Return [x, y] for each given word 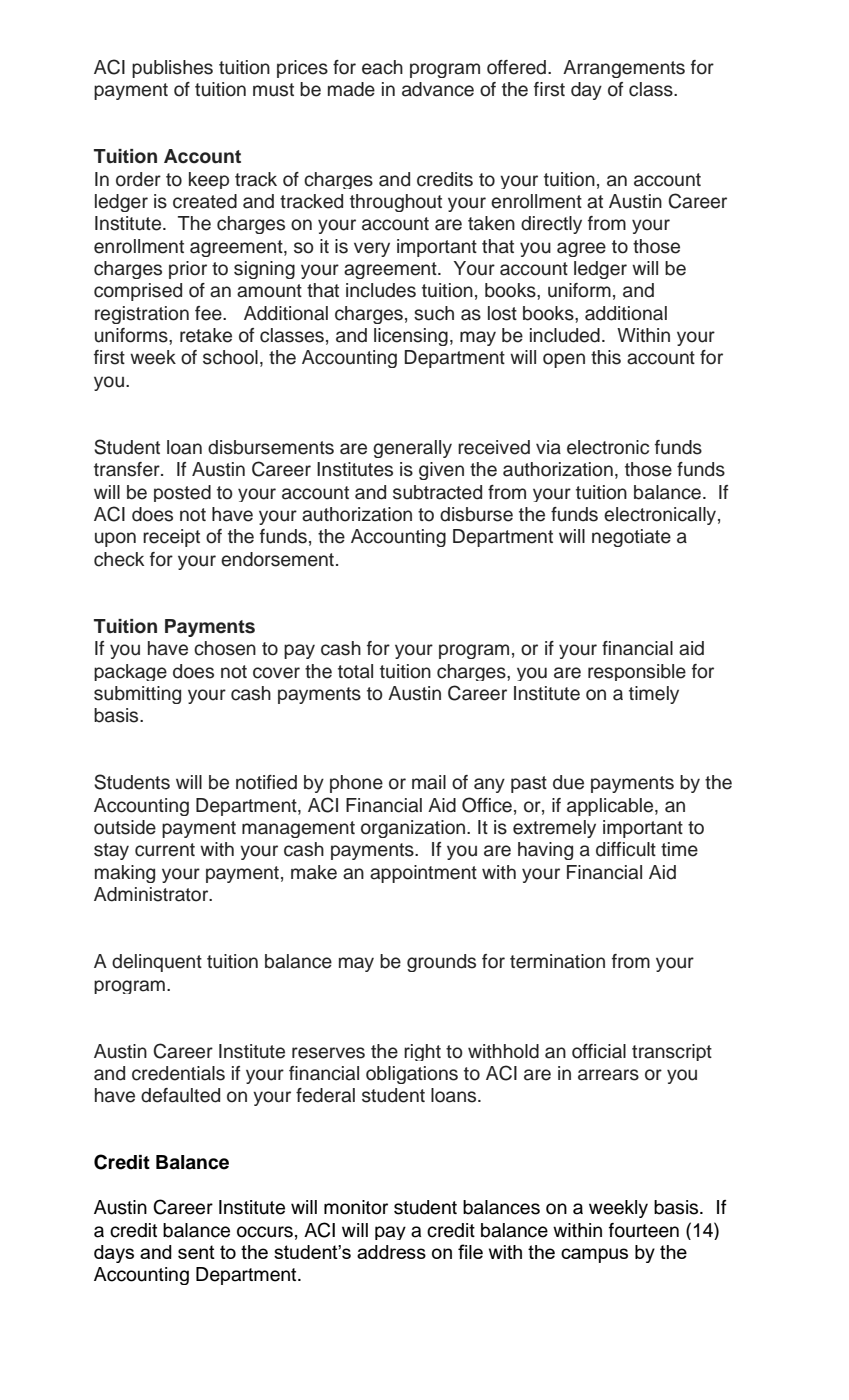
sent [196, 1252]
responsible [637, 672]
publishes [172, 69]
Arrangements [624, 69]
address [391, 1252]
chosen [225, 648]
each [382, 67]
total [355, 671]
